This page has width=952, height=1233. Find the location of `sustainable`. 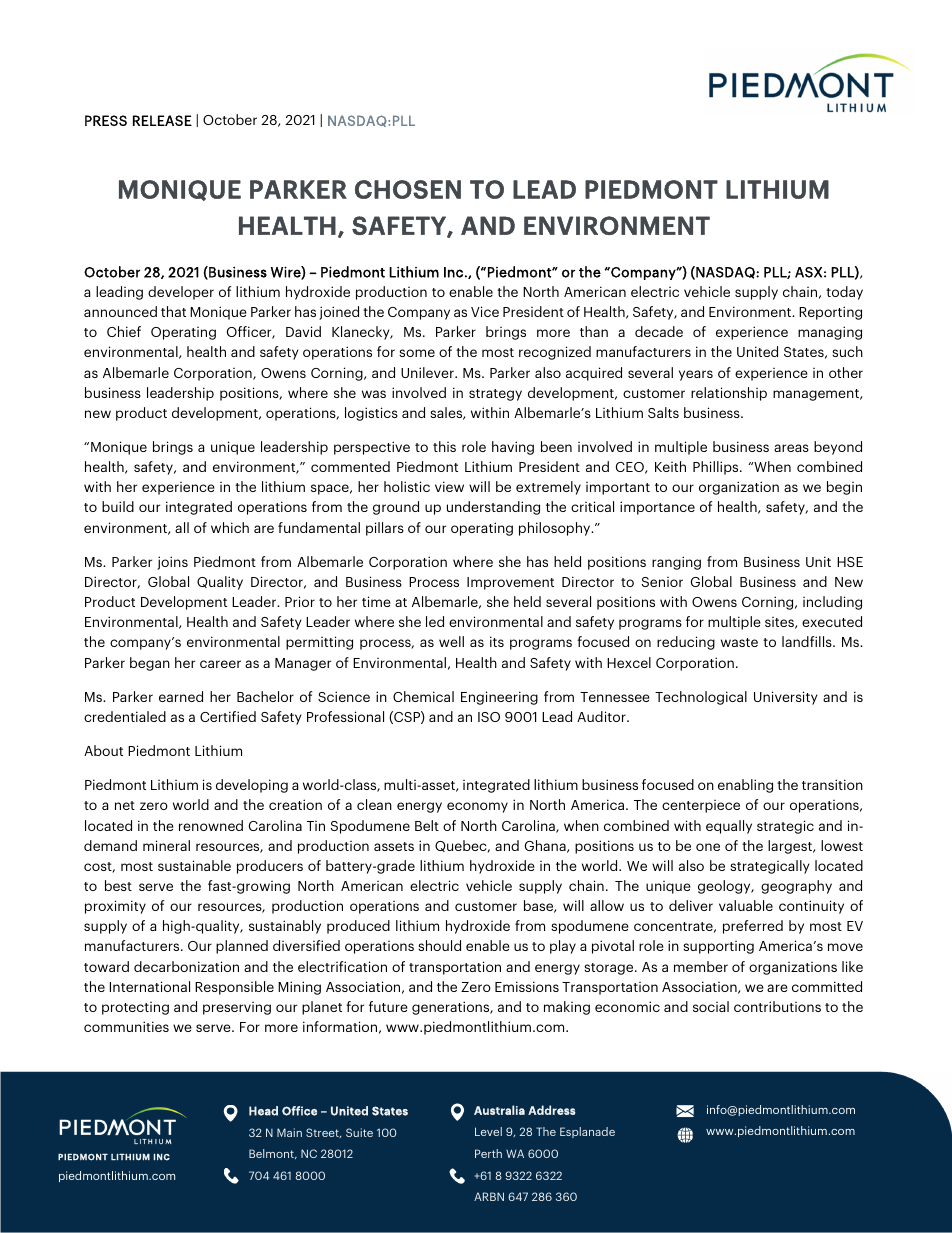

sustainable is located at coordinates (194, 865).
